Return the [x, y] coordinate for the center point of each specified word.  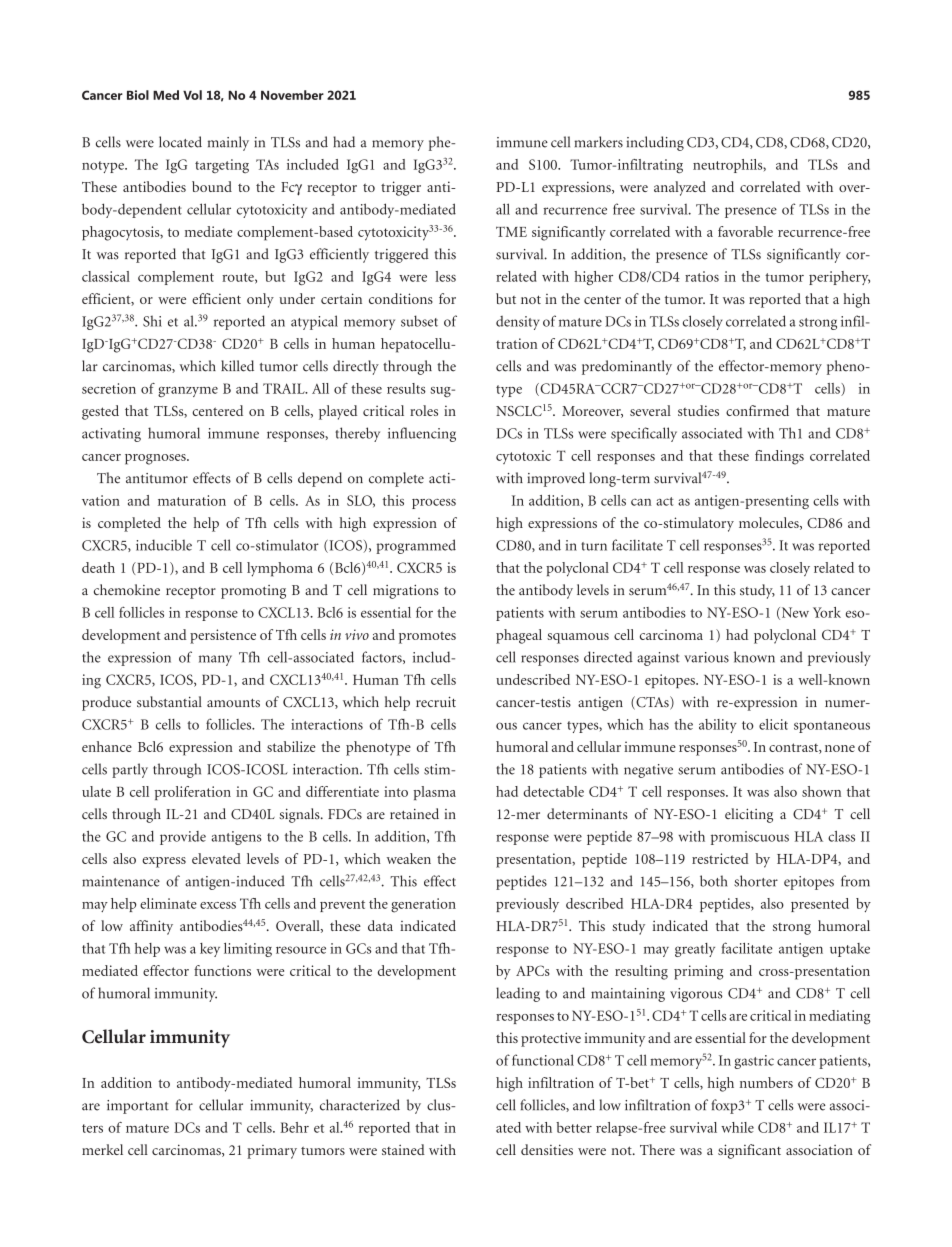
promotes [427, 637]
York [827, 612]
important [138, 1107]
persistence [223, 636]
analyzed [680, 188]
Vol [192, 95]
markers [598, 142]
